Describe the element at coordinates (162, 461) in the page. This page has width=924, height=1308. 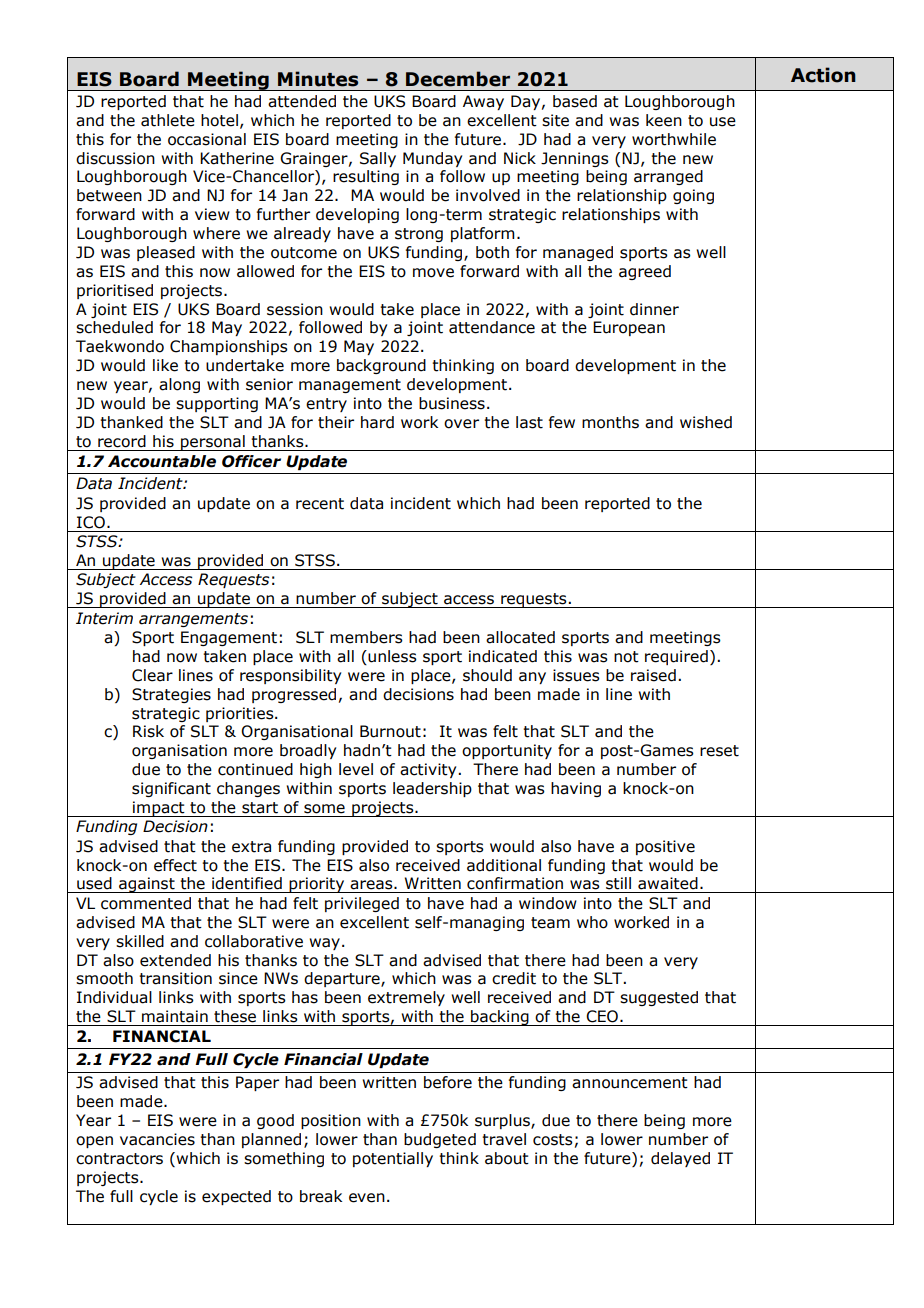
I see `Accountable` at that location.
